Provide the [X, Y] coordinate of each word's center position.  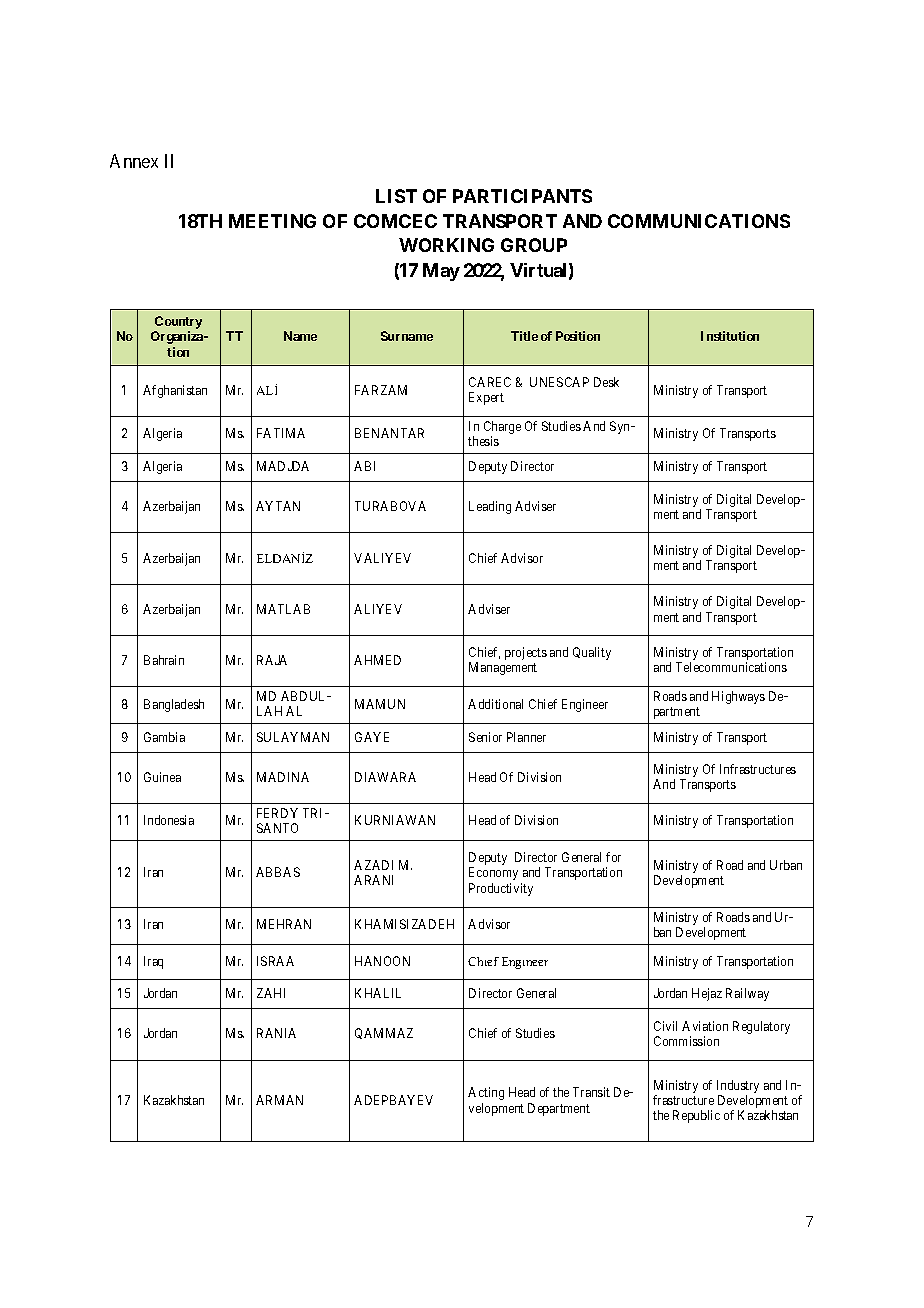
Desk [606, 382]
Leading [490, 507]
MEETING [272, 221]
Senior [485, 737]
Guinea [162, 777]
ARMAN [279, 1100]
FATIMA [281, 433]
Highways [738, 697]
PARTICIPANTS [522, 196]
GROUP [534, 245]
